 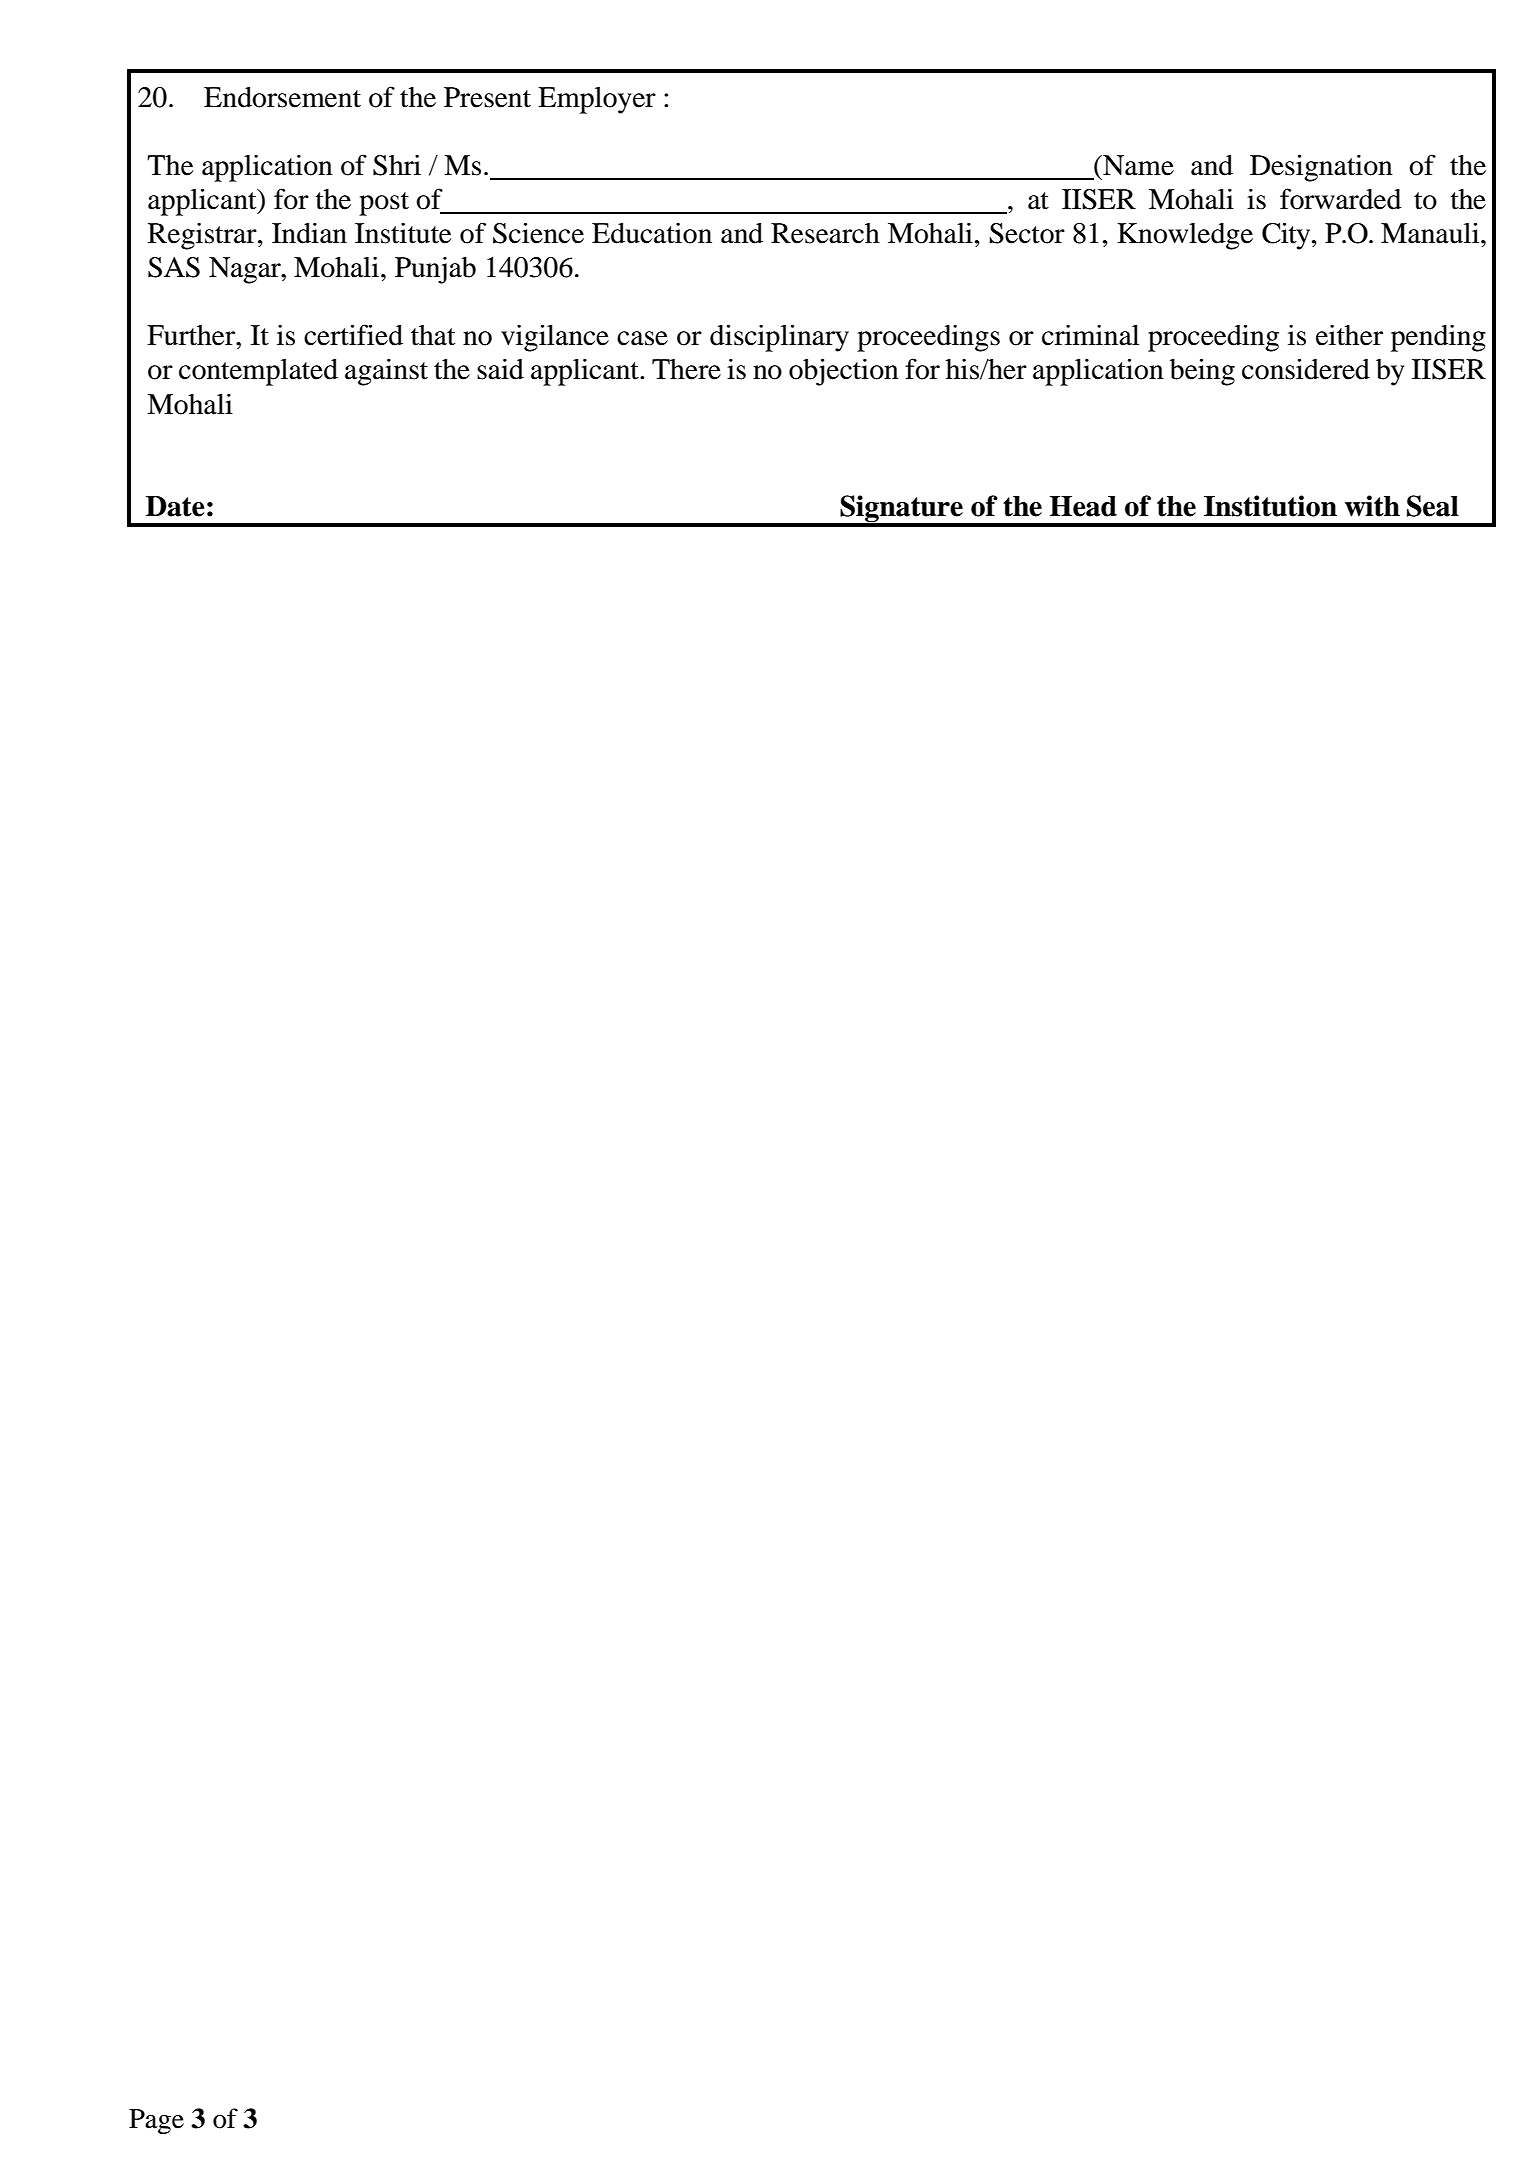 I want to click on Head, so click(x=1083, y=506).
